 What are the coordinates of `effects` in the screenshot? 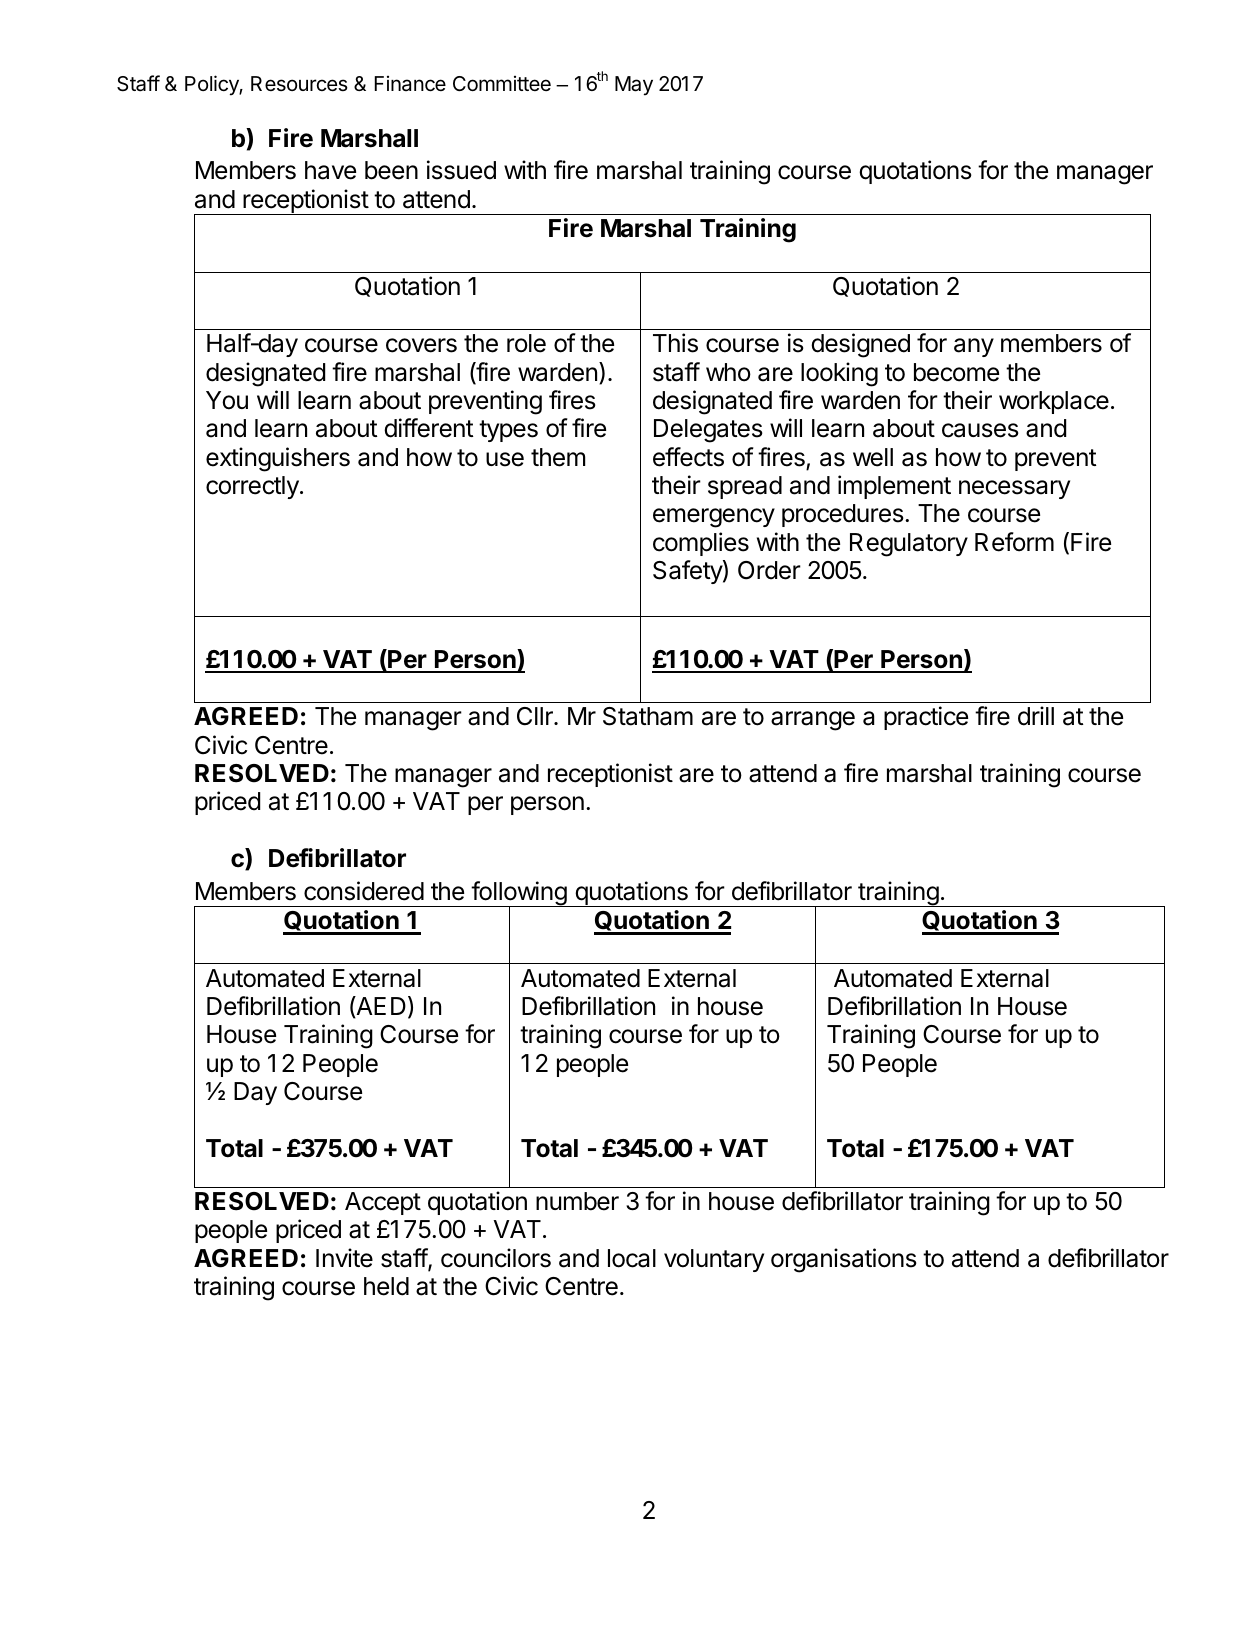 It's located at (688, 457).
